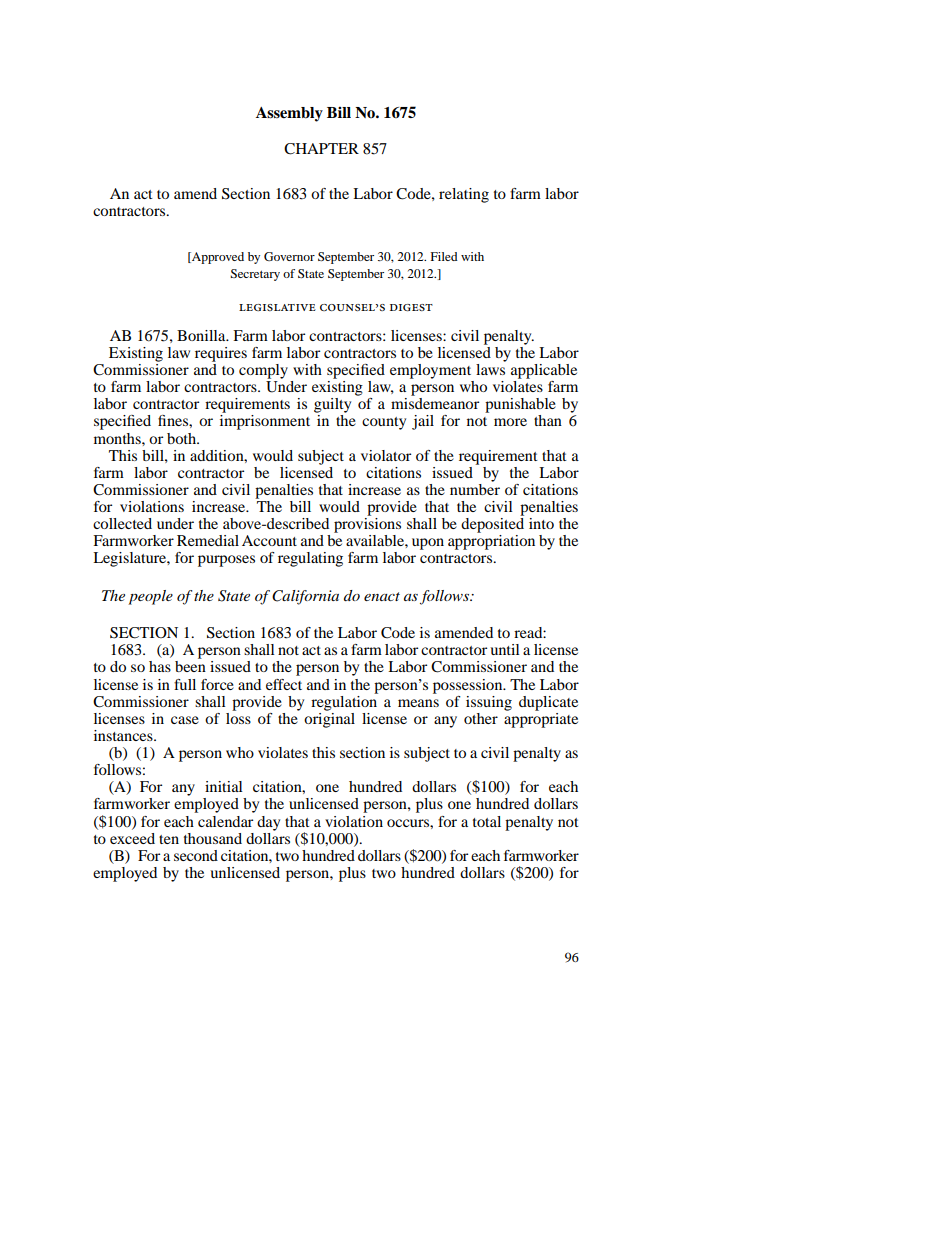  I want to click on number, so click(475, 488).
